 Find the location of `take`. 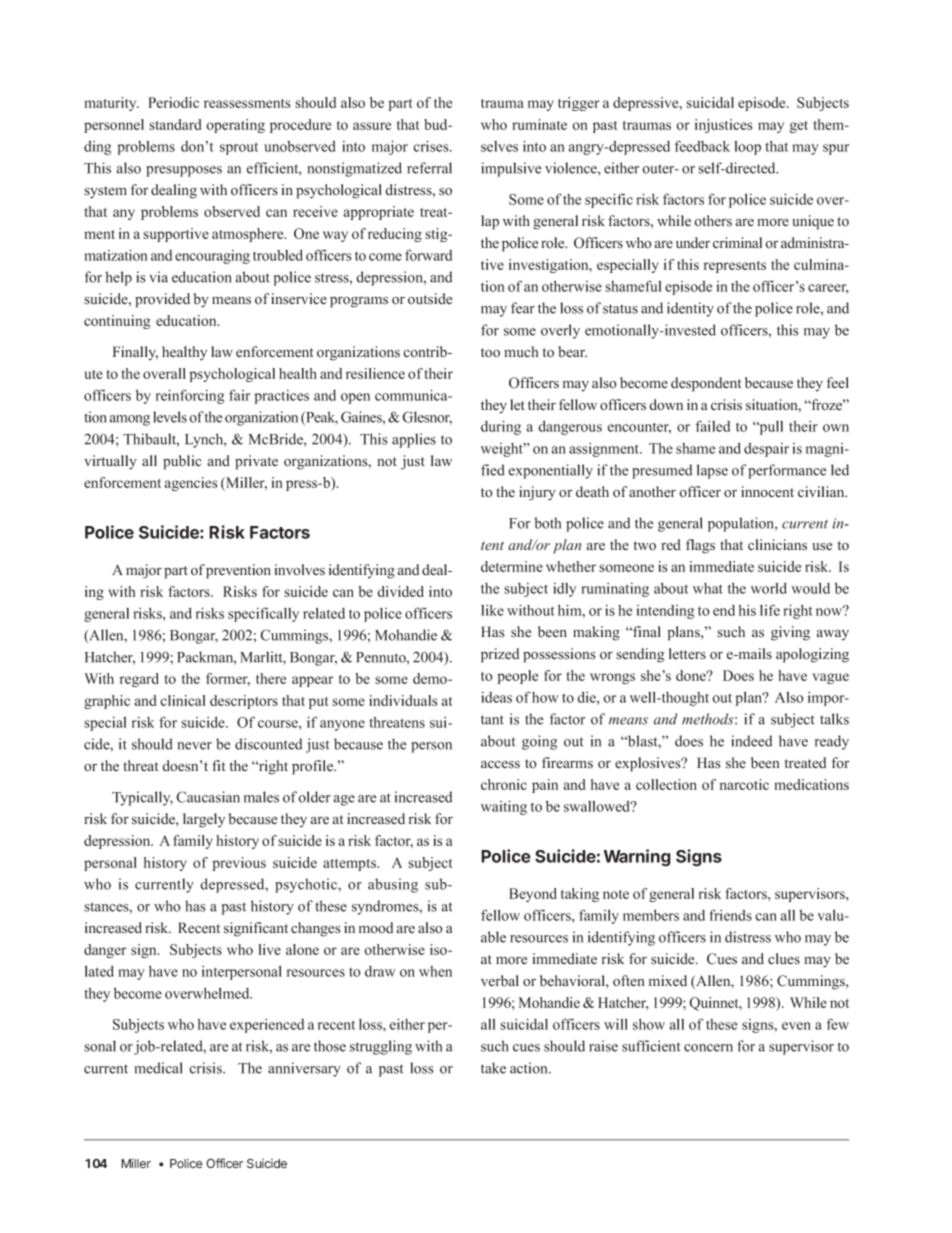

take is located at coordinates (493, 1068).
